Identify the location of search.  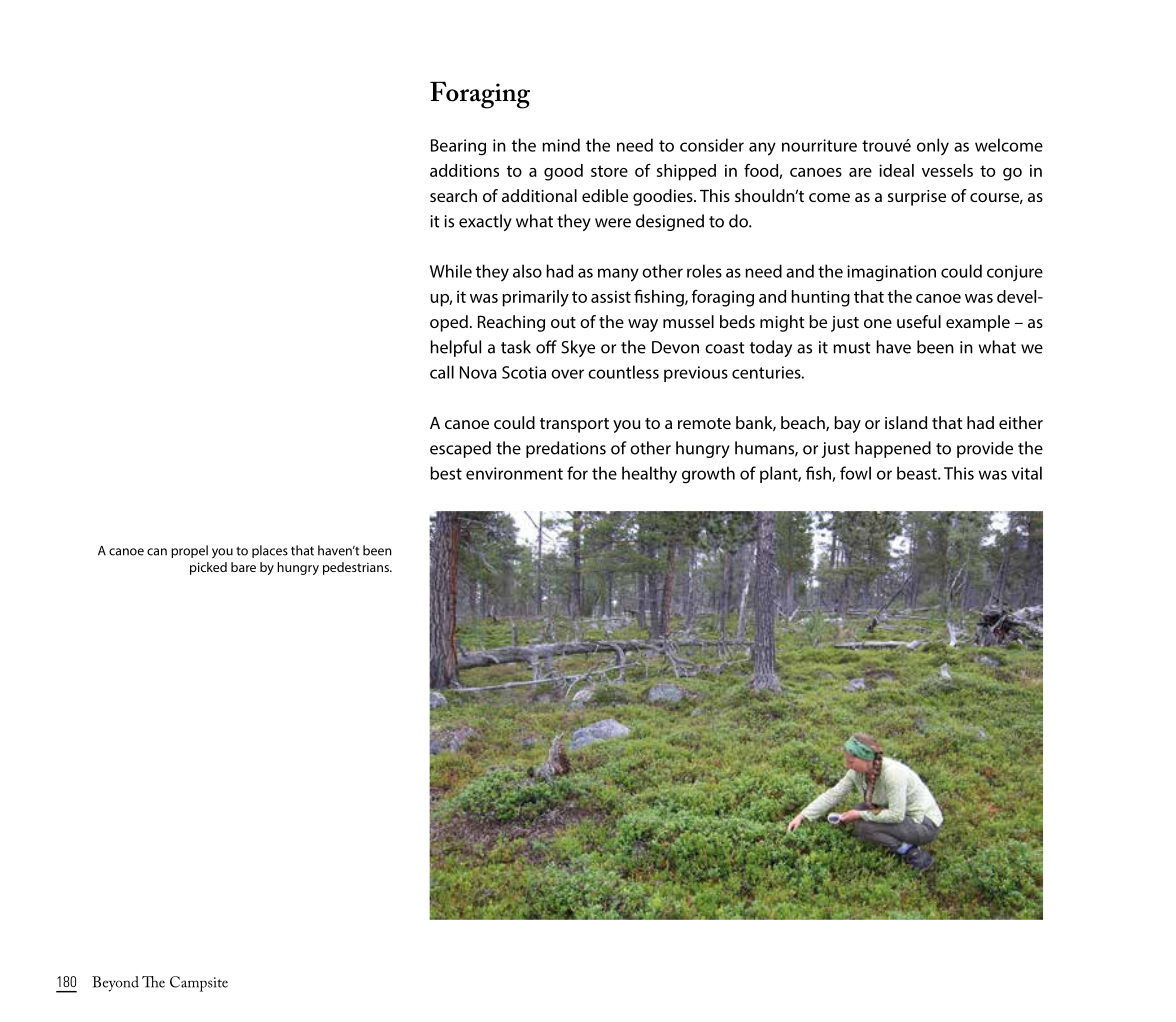
(453, 195).
